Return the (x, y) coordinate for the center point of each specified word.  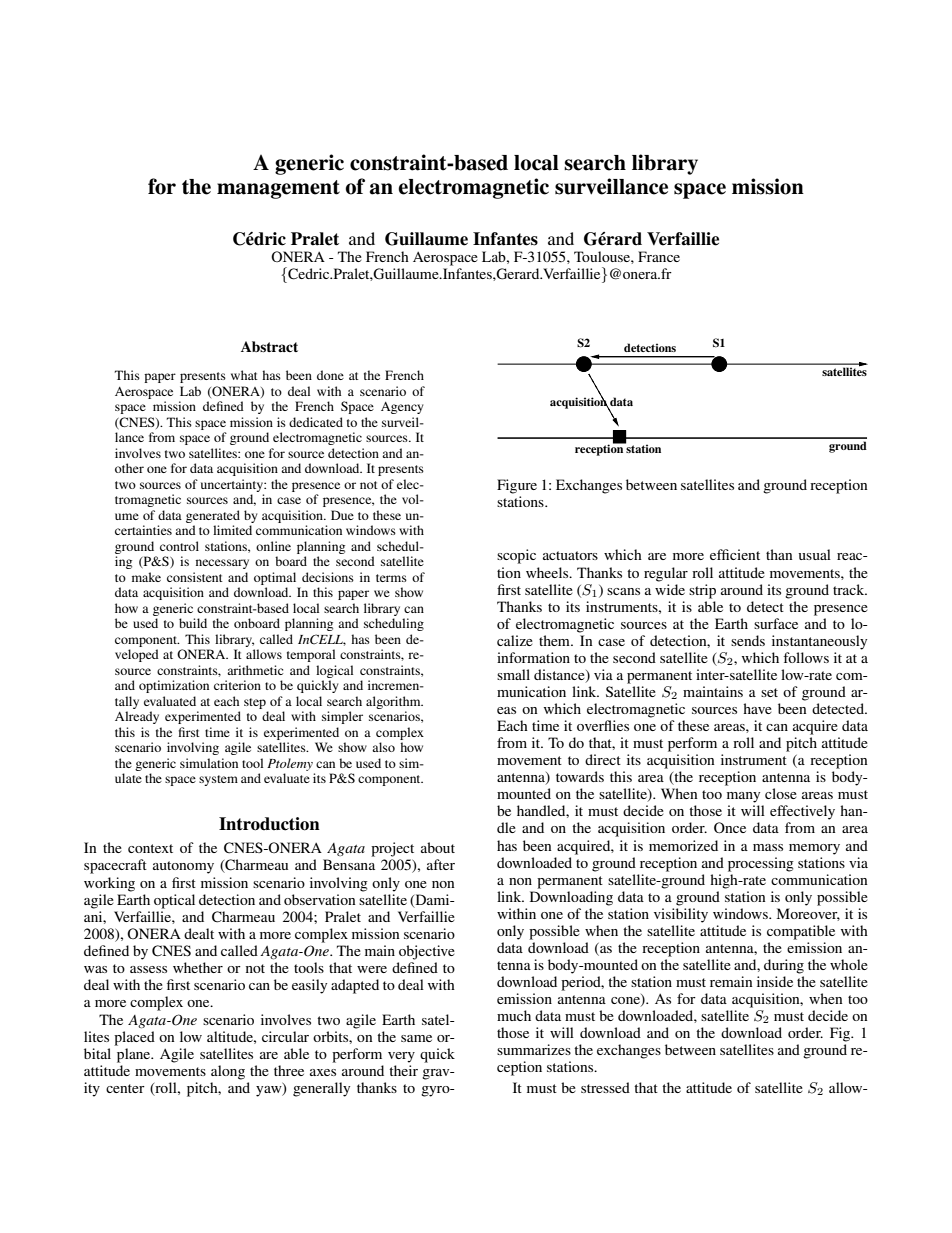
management (278, 189)
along (228, 1072)
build (193, 623)
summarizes (534, 1049)
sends (748, 640)
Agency (402, 408)
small (513, 674)
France (659, 256)
